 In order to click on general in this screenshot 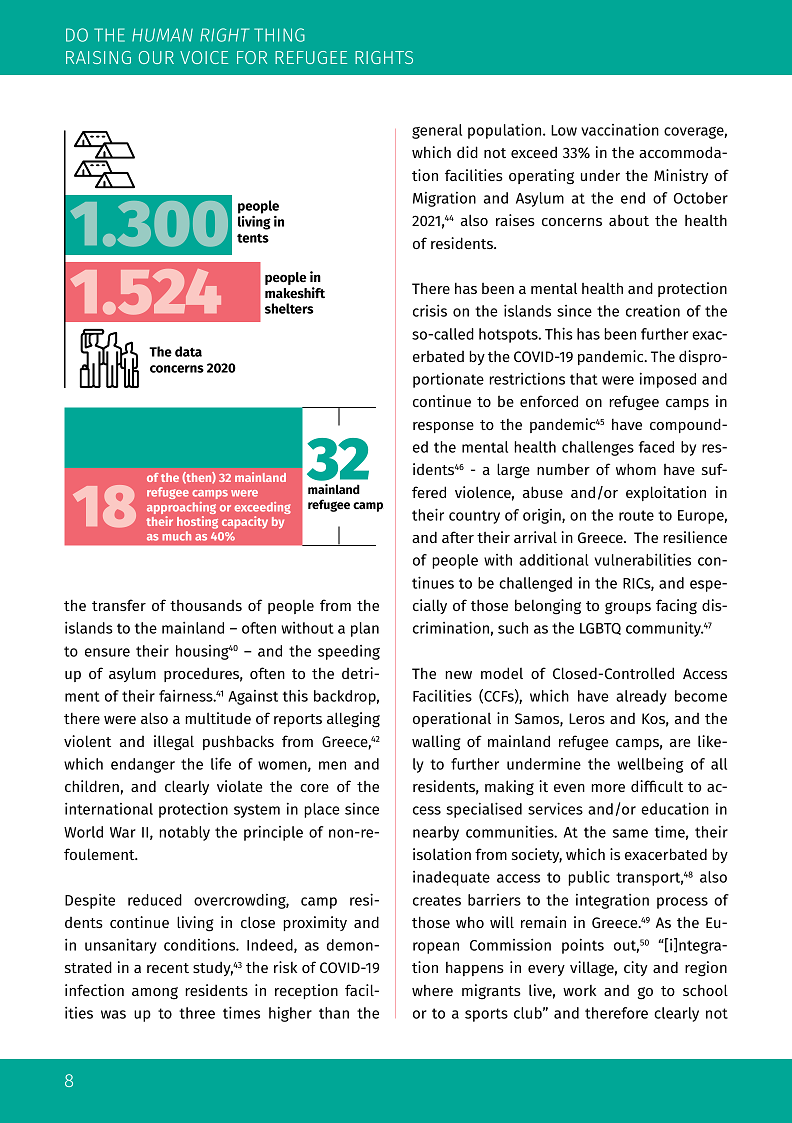, I will do `click(437, 131)`.
